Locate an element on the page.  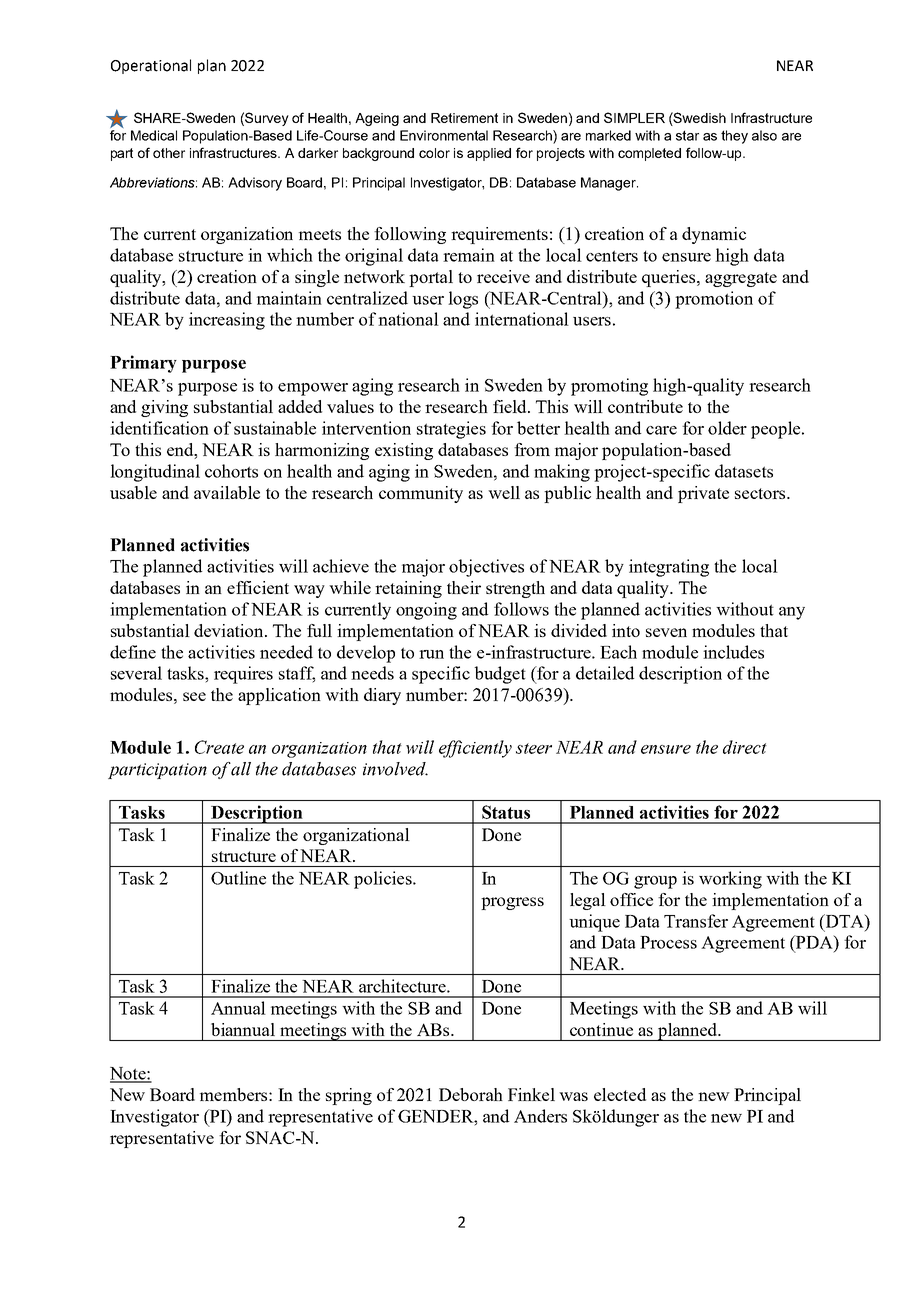
also is located at coordinates (764, 135).
